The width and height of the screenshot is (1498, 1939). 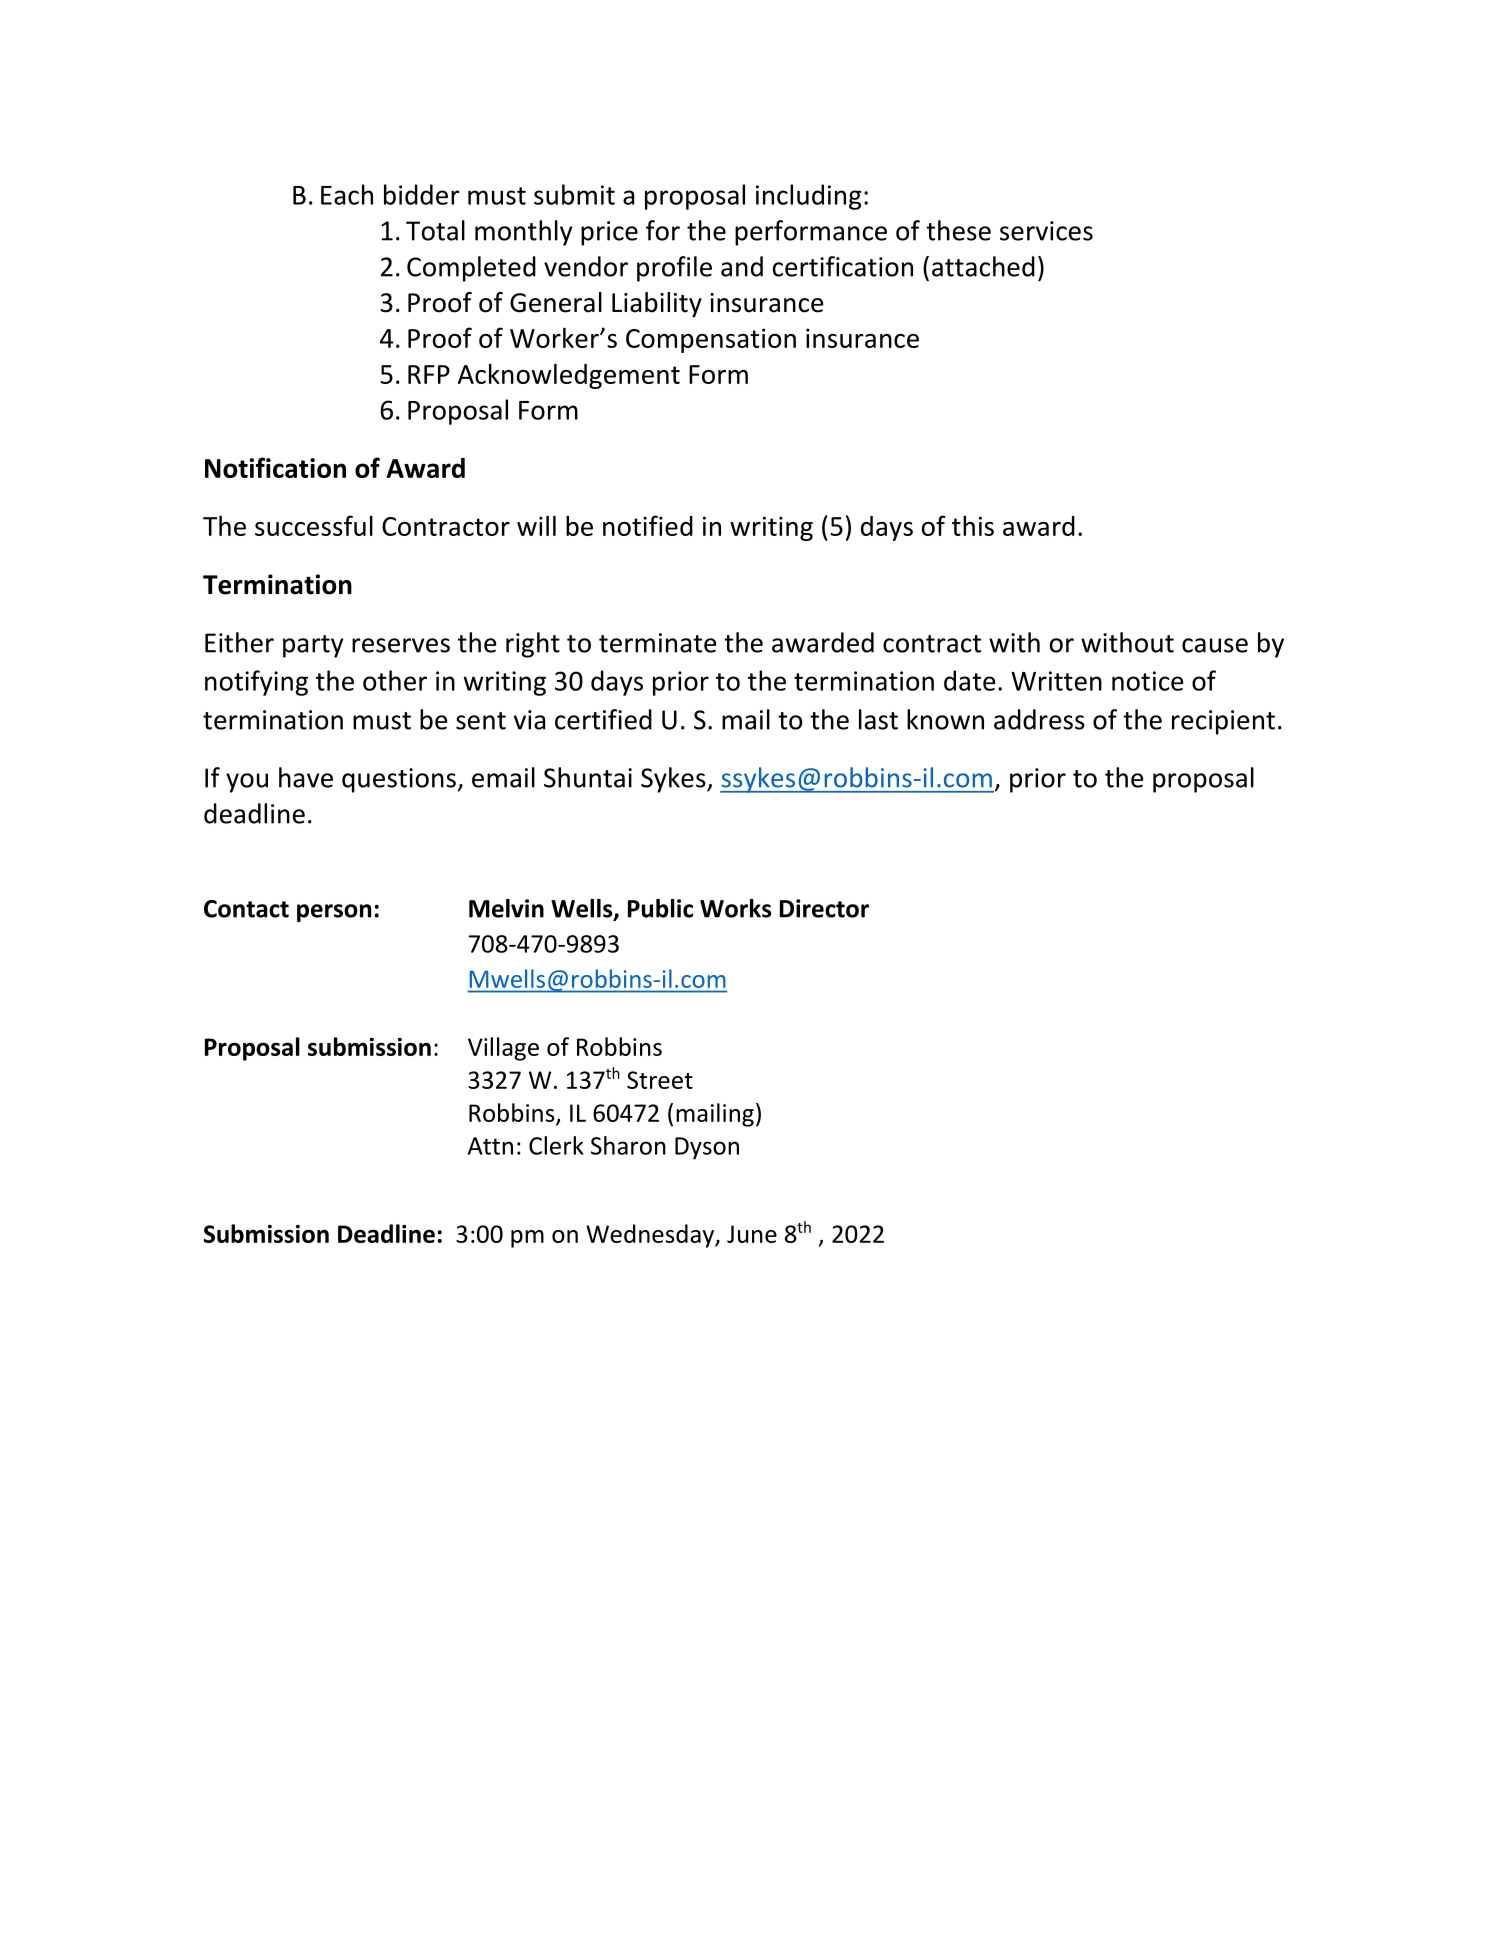 What do you see at coordinates (603, 719) in the screenshot?
I see `certified` at bounding box center [603, 719].
